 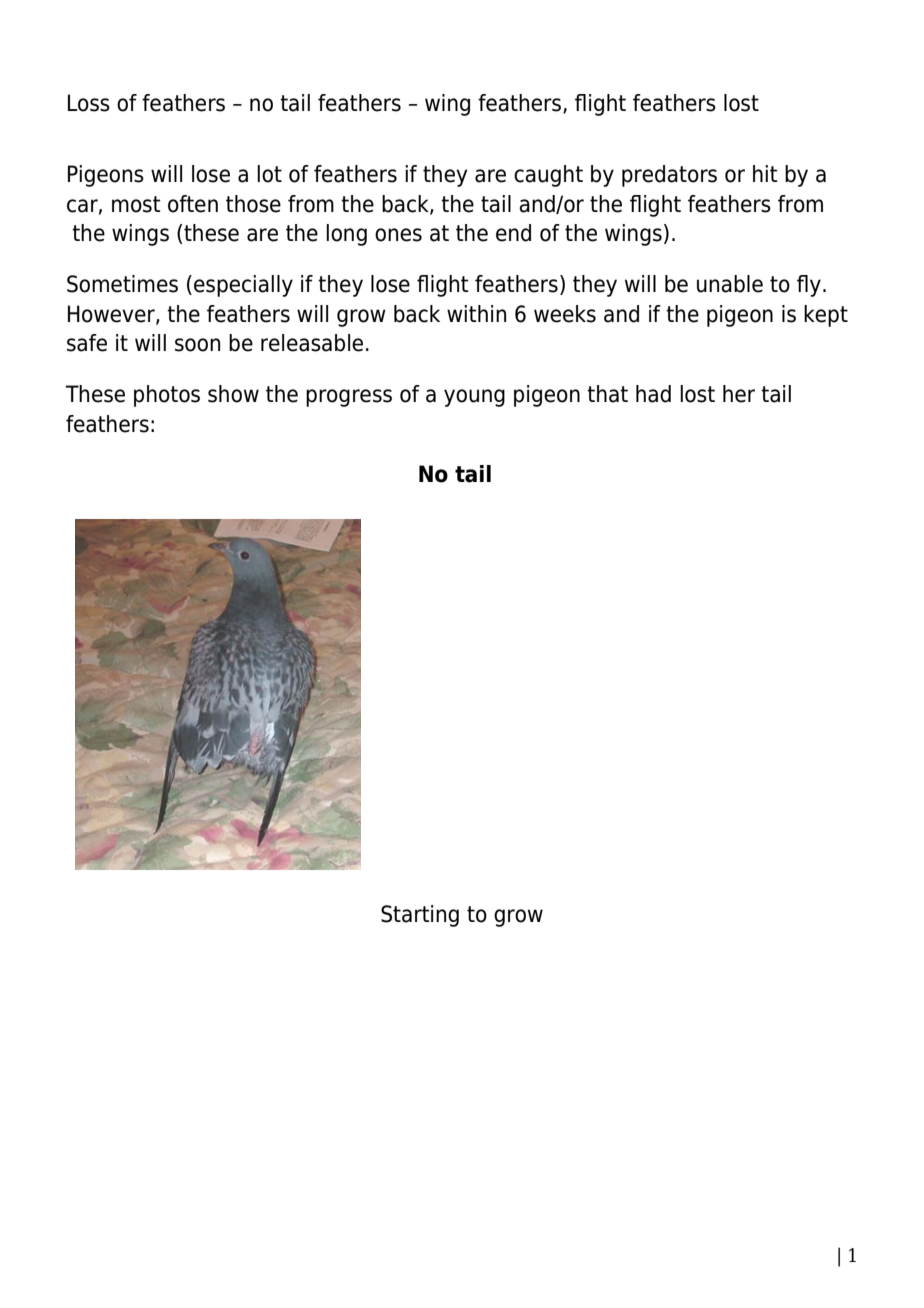 What do you see at coordinates (474, 398) in the page?
I see `young` at bounding box center [474, 398].
